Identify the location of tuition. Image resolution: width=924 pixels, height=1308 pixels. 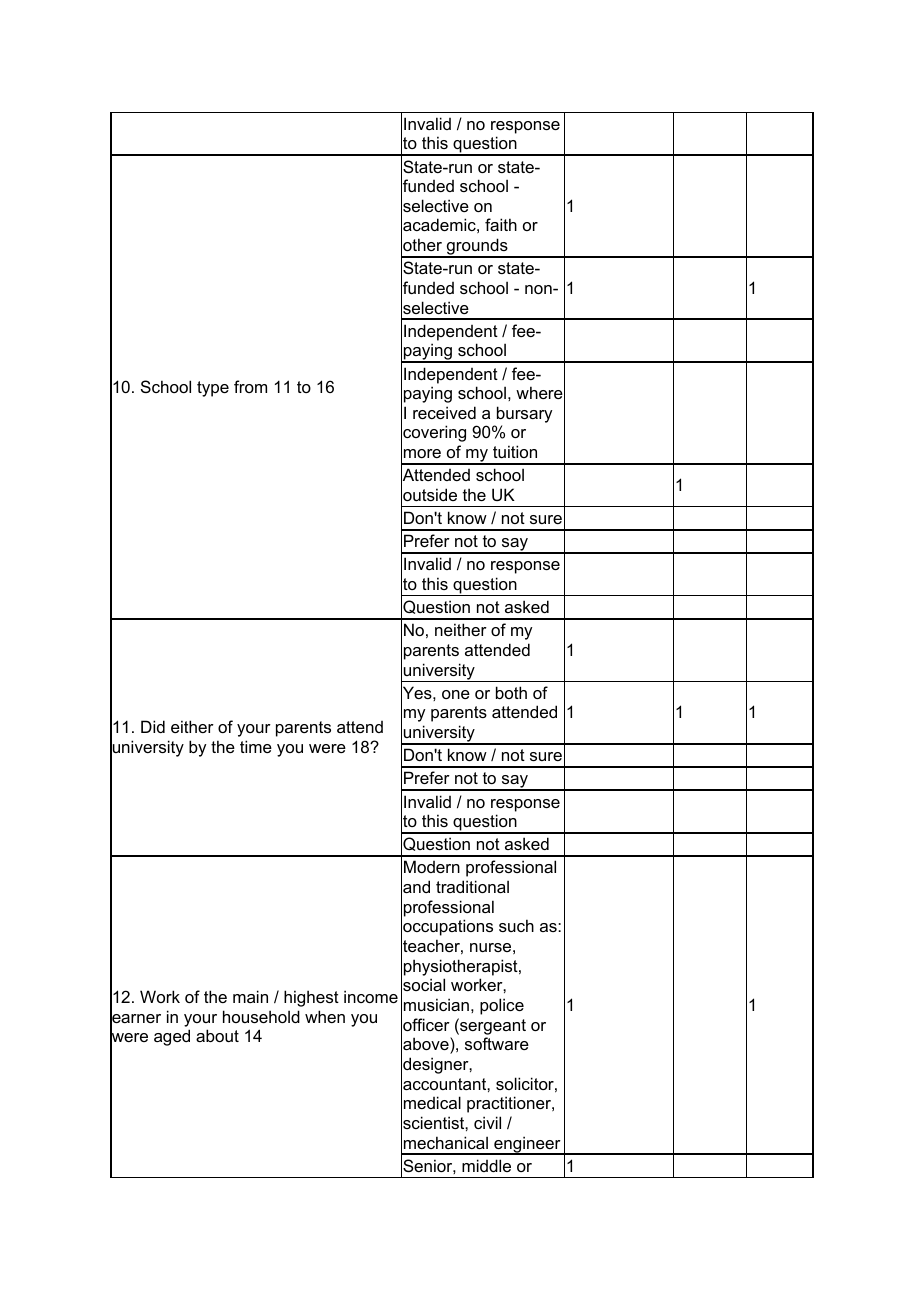
(515, 451).
